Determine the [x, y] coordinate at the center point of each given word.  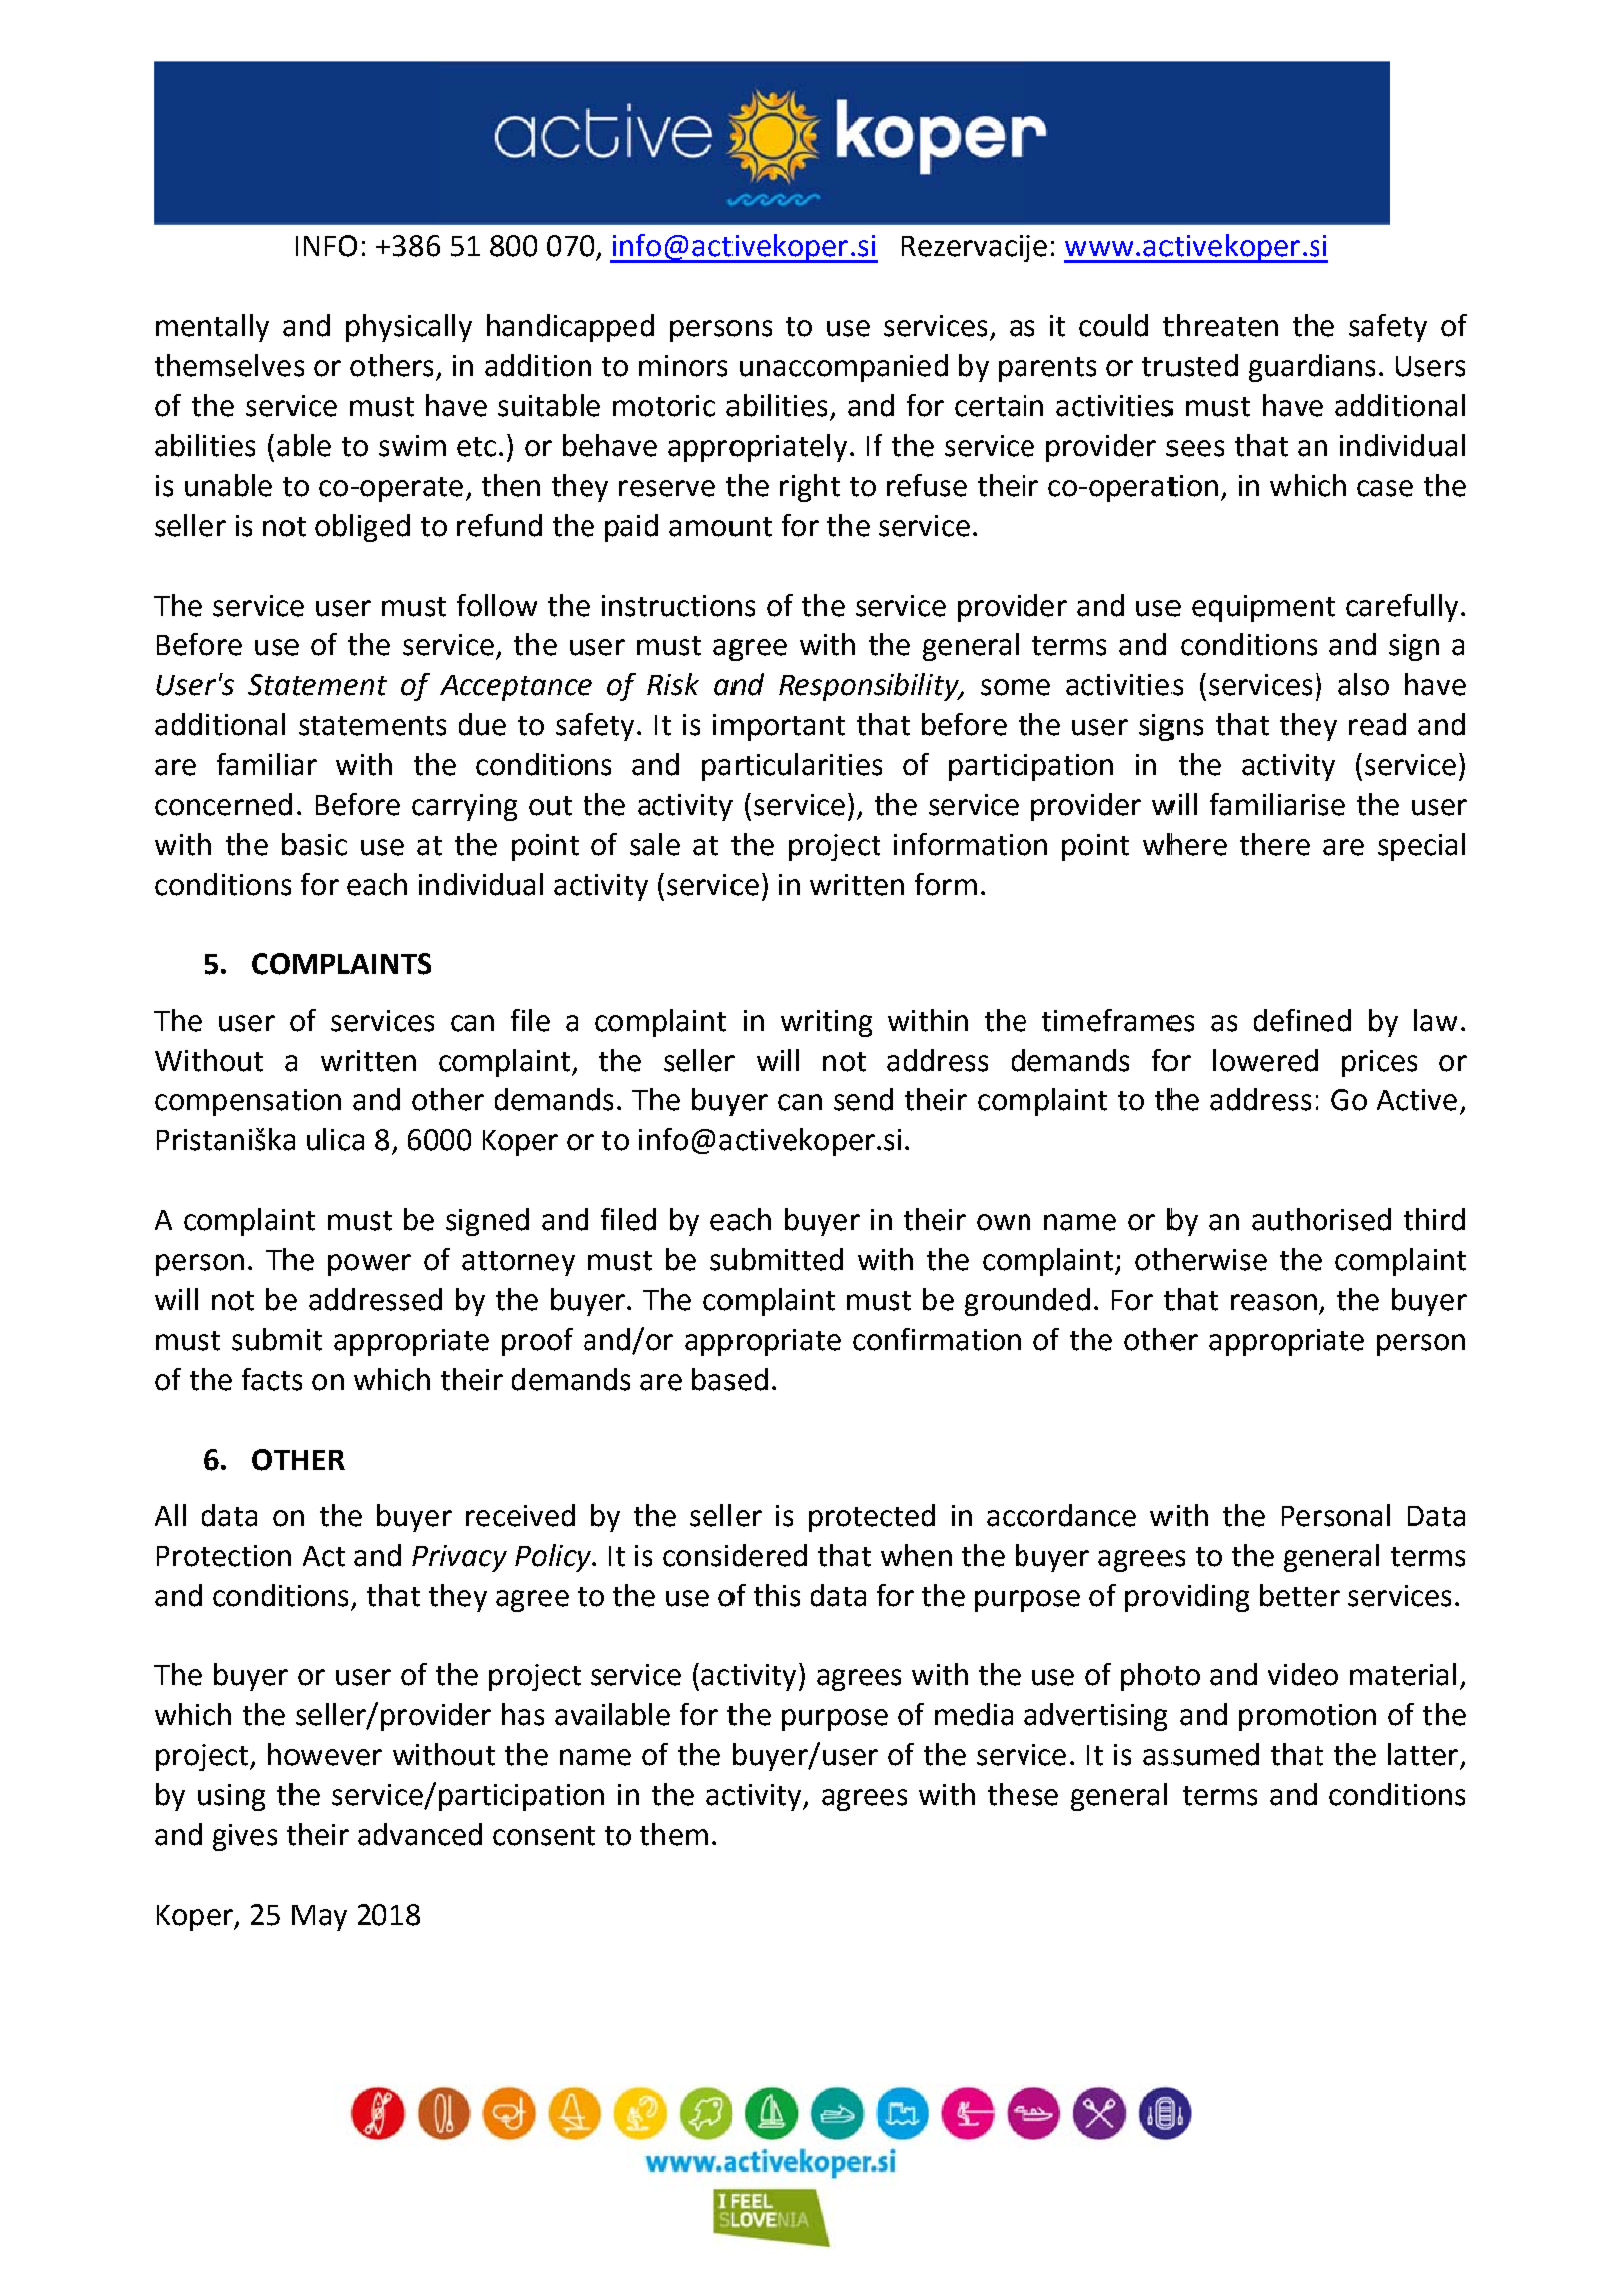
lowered [1265, 1060]
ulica [335, 1139]
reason [1274, 1302]
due [482, 724]
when [916, 1555]
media [974, 1714]
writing [826, 1023]
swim [412, 446]
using [231, 1797]
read [1377, 724]
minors [683, 366]
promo [1283, 1720]
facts [272, 1379]
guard [1285, 368]
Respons [833, 688]
